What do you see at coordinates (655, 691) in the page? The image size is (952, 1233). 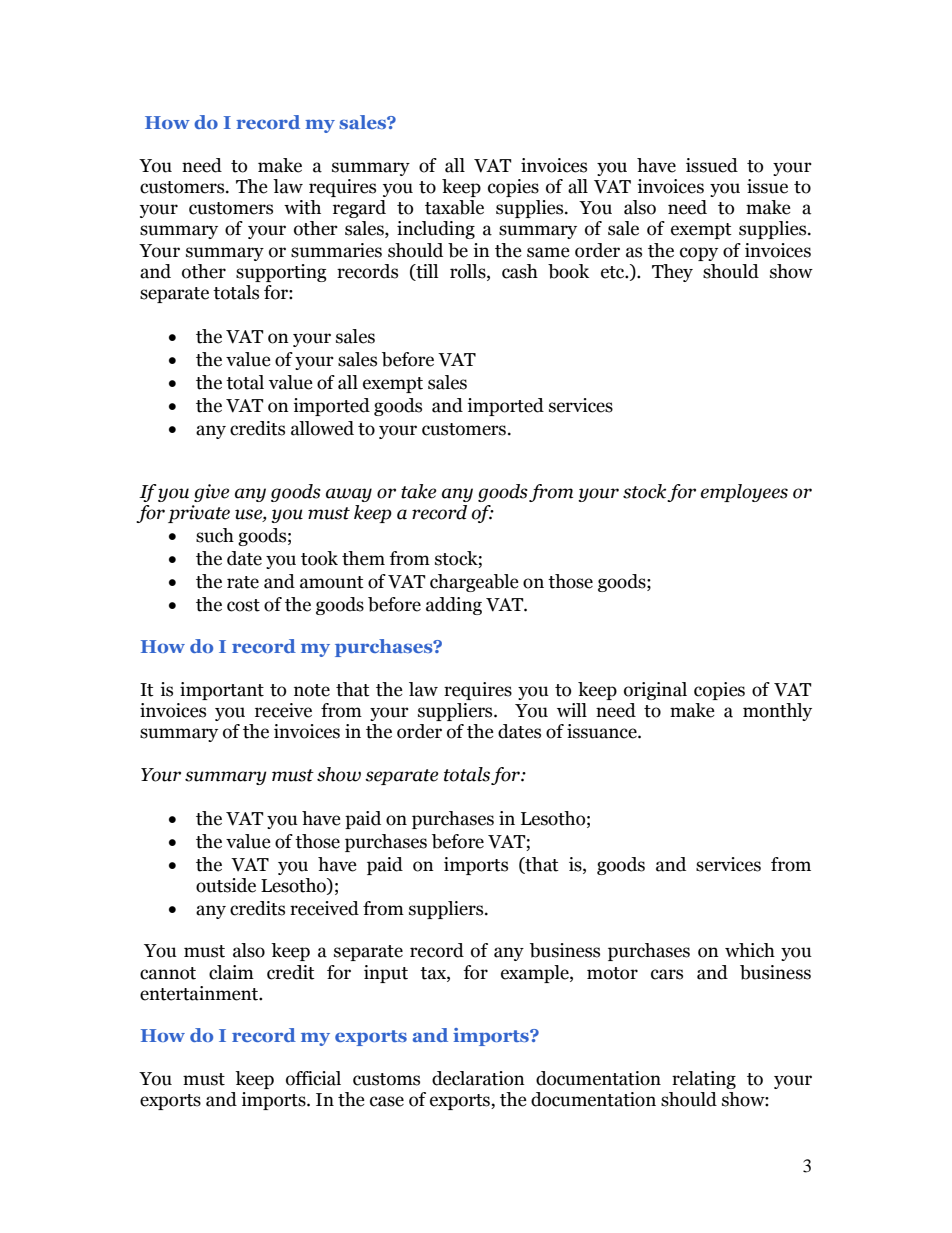 I see `original` at bounding box center [655, 691].
